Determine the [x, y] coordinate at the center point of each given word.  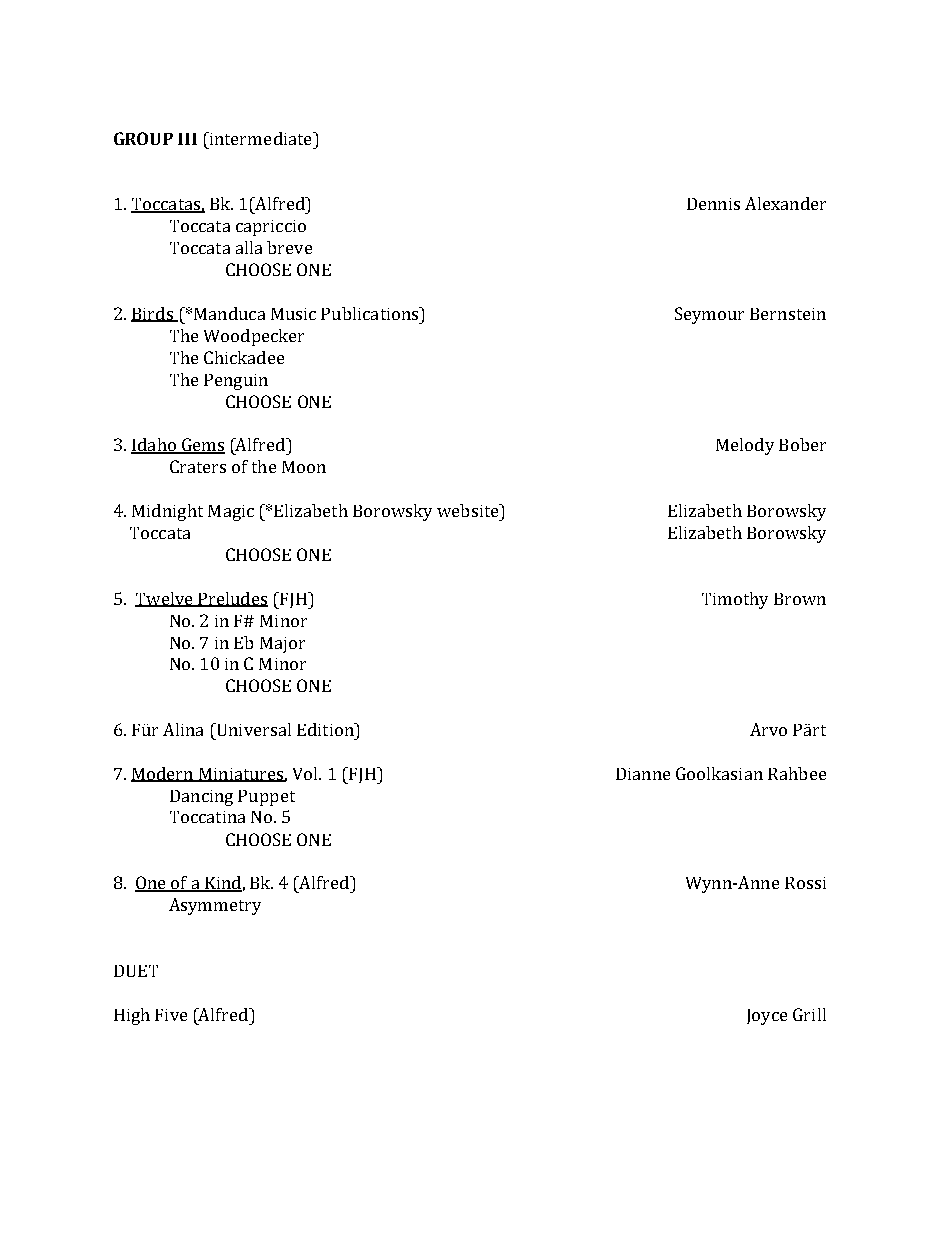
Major [282, 645]
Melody [745, 446]
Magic [231, 513]
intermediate [260, 138]
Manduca [229, 313]
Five [171, 1015]
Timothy [735, 600]
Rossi [805, 883]
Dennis [713, 204]
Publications [371, 313]
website [469, 510]
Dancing [201, 798]
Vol [306, 773]
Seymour [709, 315]
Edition [326, 729]
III [187, 139]
